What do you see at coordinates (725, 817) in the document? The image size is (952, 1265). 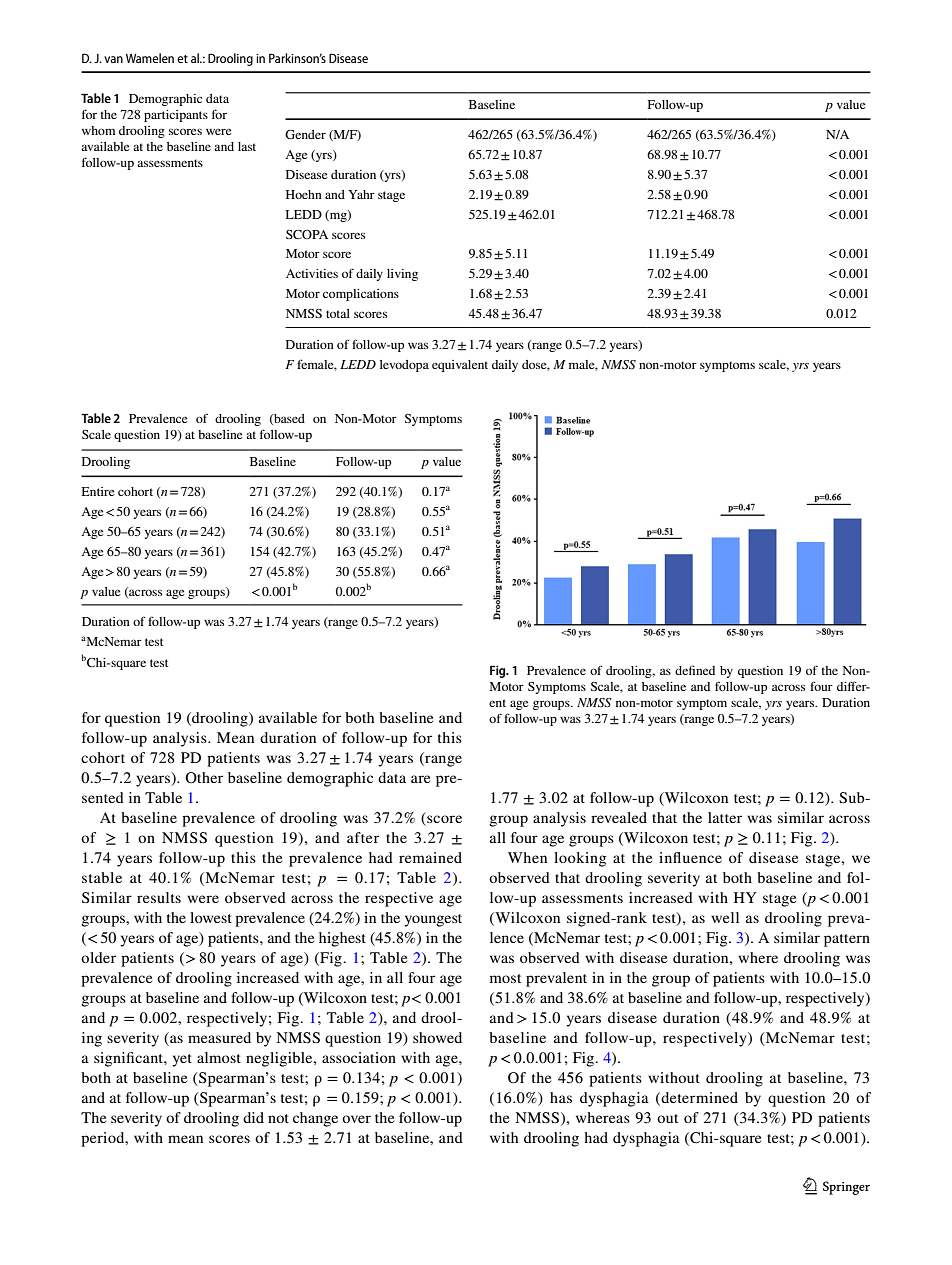 I see `latter` at bounding box center [725, 817].
